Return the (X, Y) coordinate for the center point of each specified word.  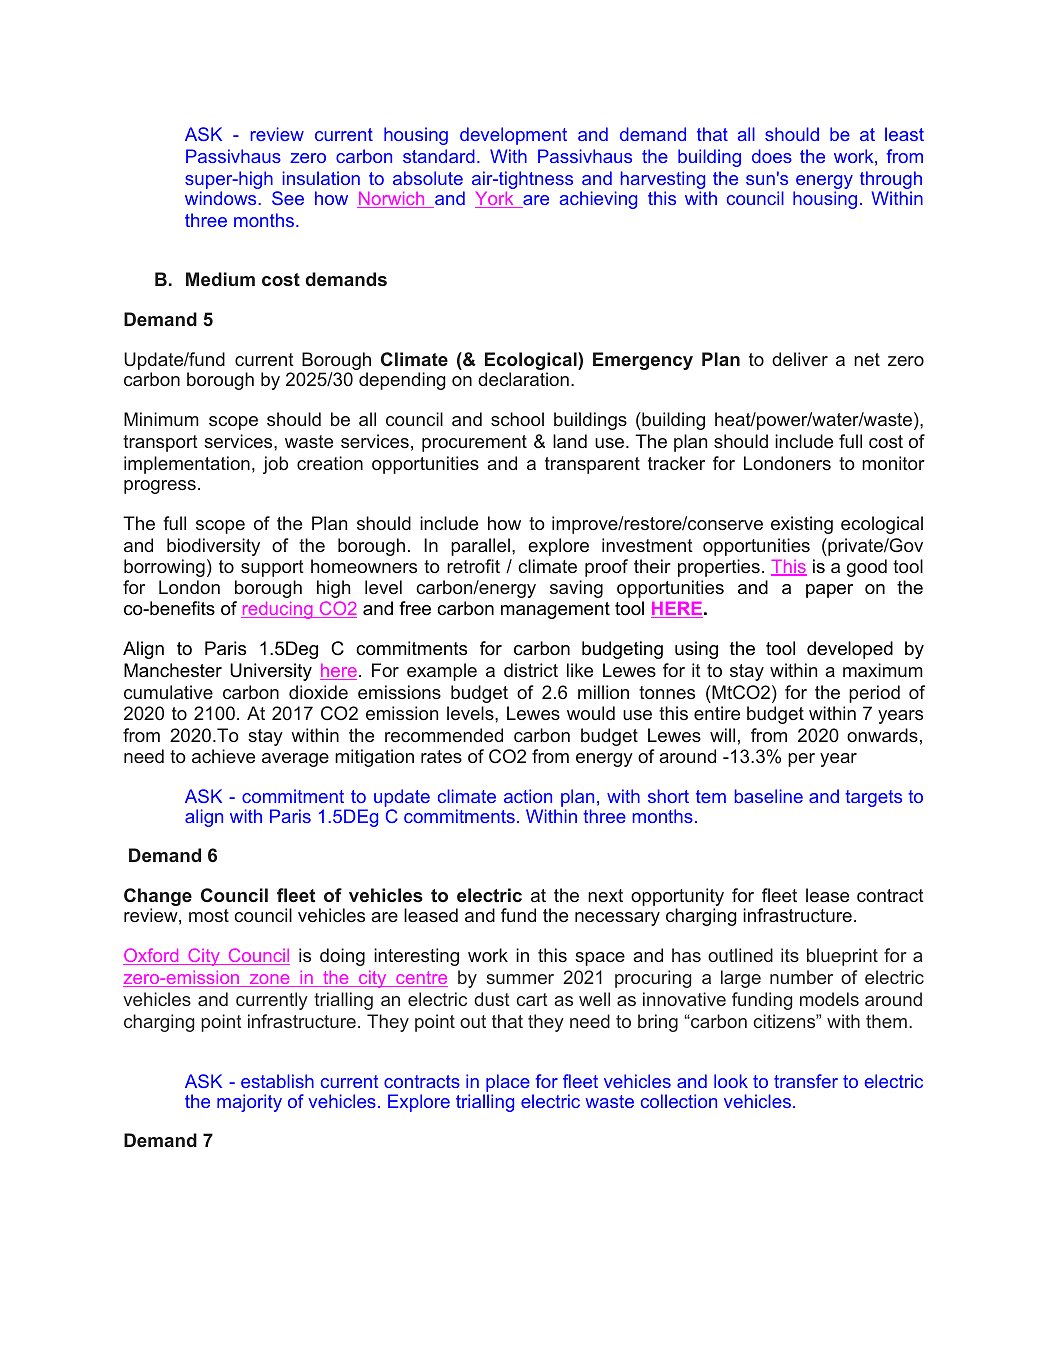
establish (277, 1081)
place (507, 1084)
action (528, 796)
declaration (523, 379)
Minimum (161, 419)
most (209, 915)
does (772, 156)
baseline (769, 796)
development (513, 136)
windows (222, 198)
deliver (800, 359)
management (555, 610)
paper (829, 591)
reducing (278, 610)
